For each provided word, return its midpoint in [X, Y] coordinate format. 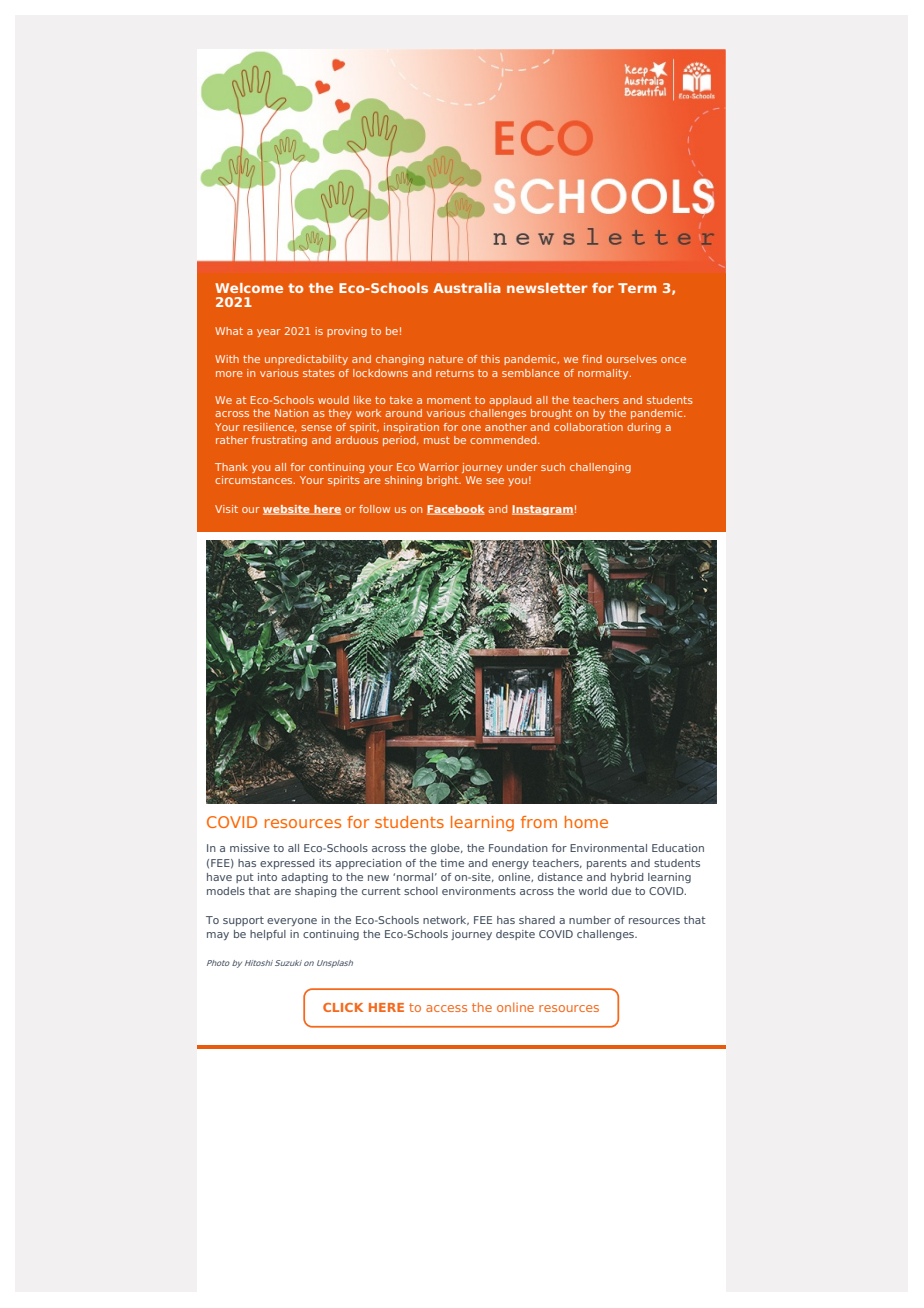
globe [446, 849]
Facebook [455, 510]
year [269, 333]
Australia [467, 288]
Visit [226, 509]
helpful [268, 935]
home [586, 822]
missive [250, 848]
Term [637, 288]
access [446, 1008]
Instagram [543, 510]
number [590, 920]
